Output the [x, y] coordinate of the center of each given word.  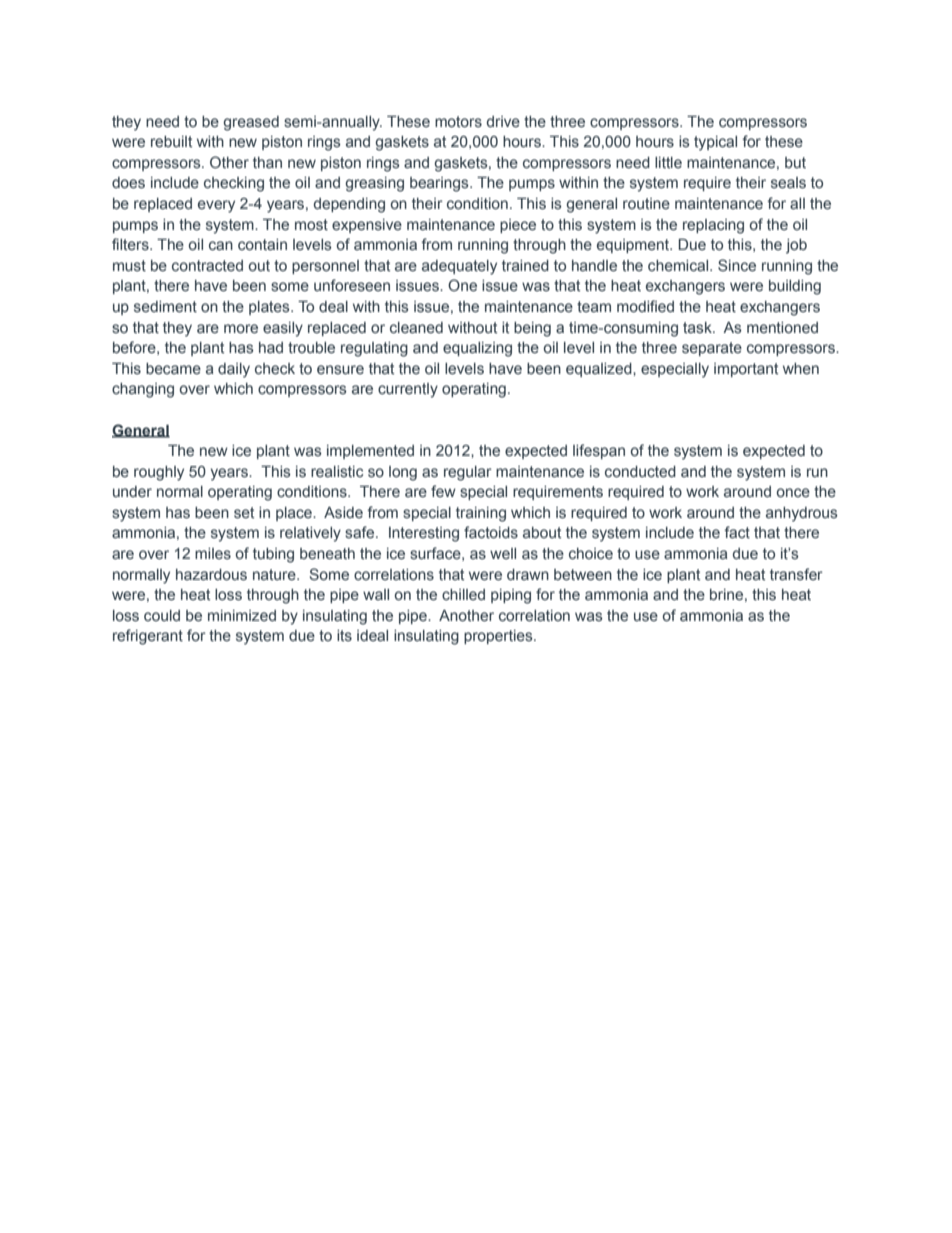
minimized [242, 615]
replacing [713, 226]
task [698, 328]
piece [518, 226]
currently [408, 390]
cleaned [416, 328]
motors [458, 122]
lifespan [599, 451]
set [244, 513]
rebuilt [171, 142]
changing [143, 390]
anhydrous [802, 514]
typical [715, 143]
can [221, 246]
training [481, 514]
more [241, 329]
